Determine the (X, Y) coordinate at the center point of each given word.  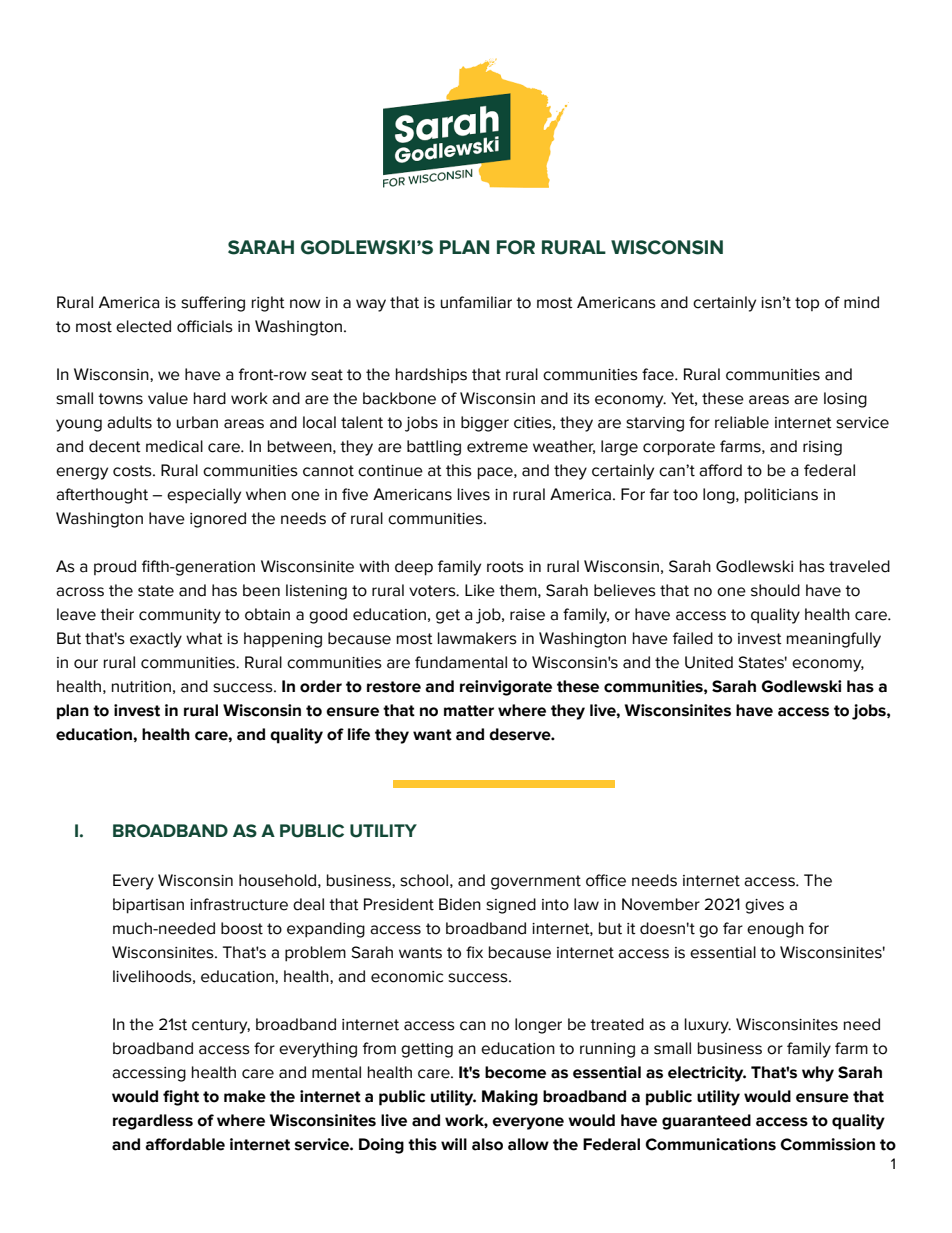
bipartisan (148, 906)
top (807, 304)
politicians (781, 496)
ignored (218, 520)
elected (143, 326)
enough (775, 930)
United (709, 662)
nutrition (141, 687)
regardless (153, 1122)
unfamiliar (476, 302)
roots (505, 567)
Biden (460, 904)
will (454, 1144)
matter (469, 711)
